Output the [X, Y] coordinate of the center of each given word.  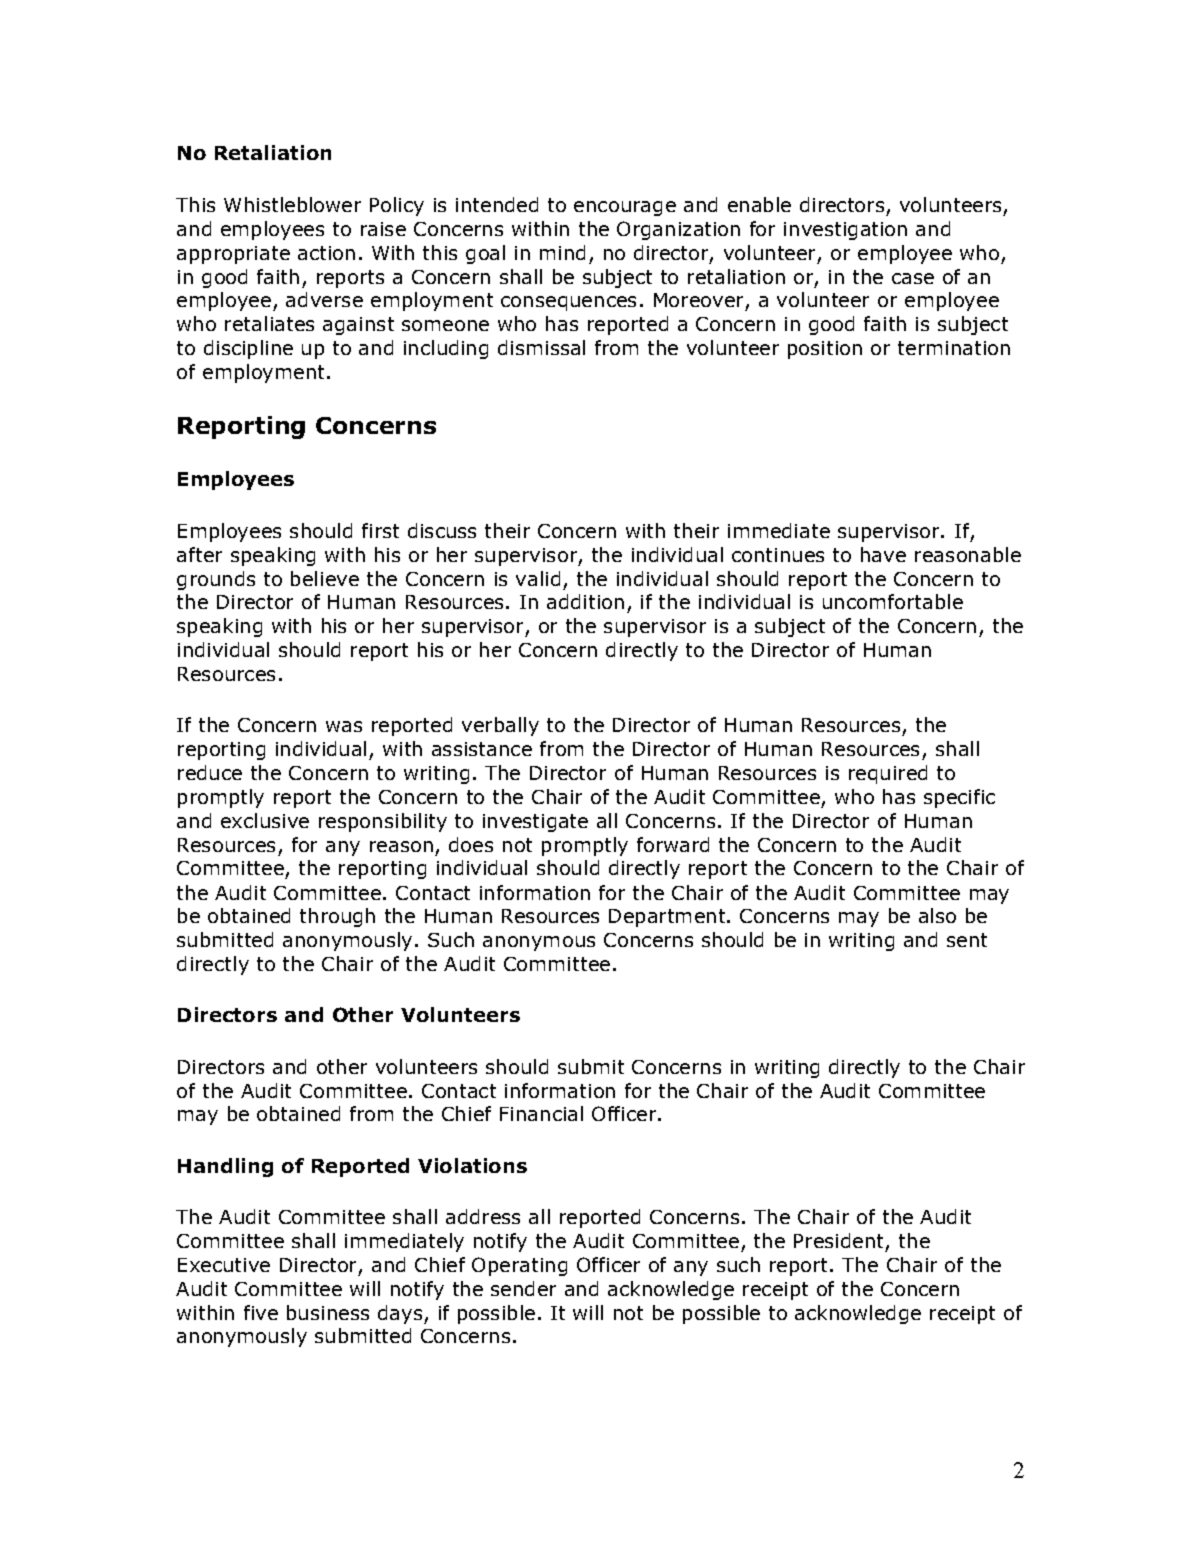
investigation [845, 231]
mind [562, 252]
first [380, 530]
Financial [541, 1113]
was [344, 726]
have [883, 554]
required [888, 774]
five [261, 1312]
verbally [500, 726]
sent [967, 940]
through [337, 917]
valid [538, 578]
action [326, 253]
